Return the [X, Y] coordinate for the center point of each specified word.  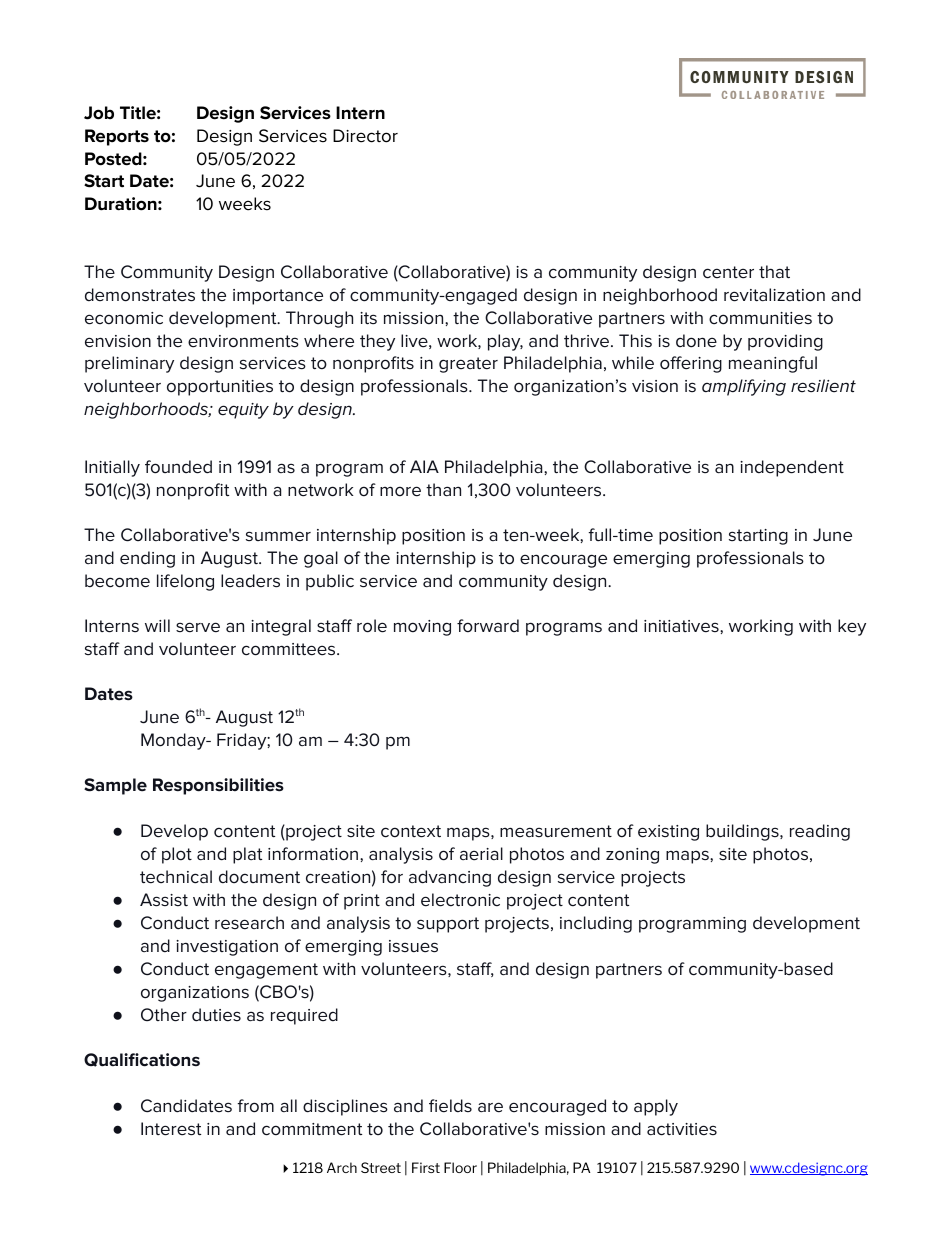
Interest [171, 1129]
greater [468, 365]
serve [198, 627]
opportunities [220, 388]
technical [176, 877]
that [774, 271]
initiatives [682, 626]
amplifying [744, 387]
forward [488, 626]
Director [365, 136]
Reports [117, 137]
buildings [743, 832]
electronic [460, 900]
